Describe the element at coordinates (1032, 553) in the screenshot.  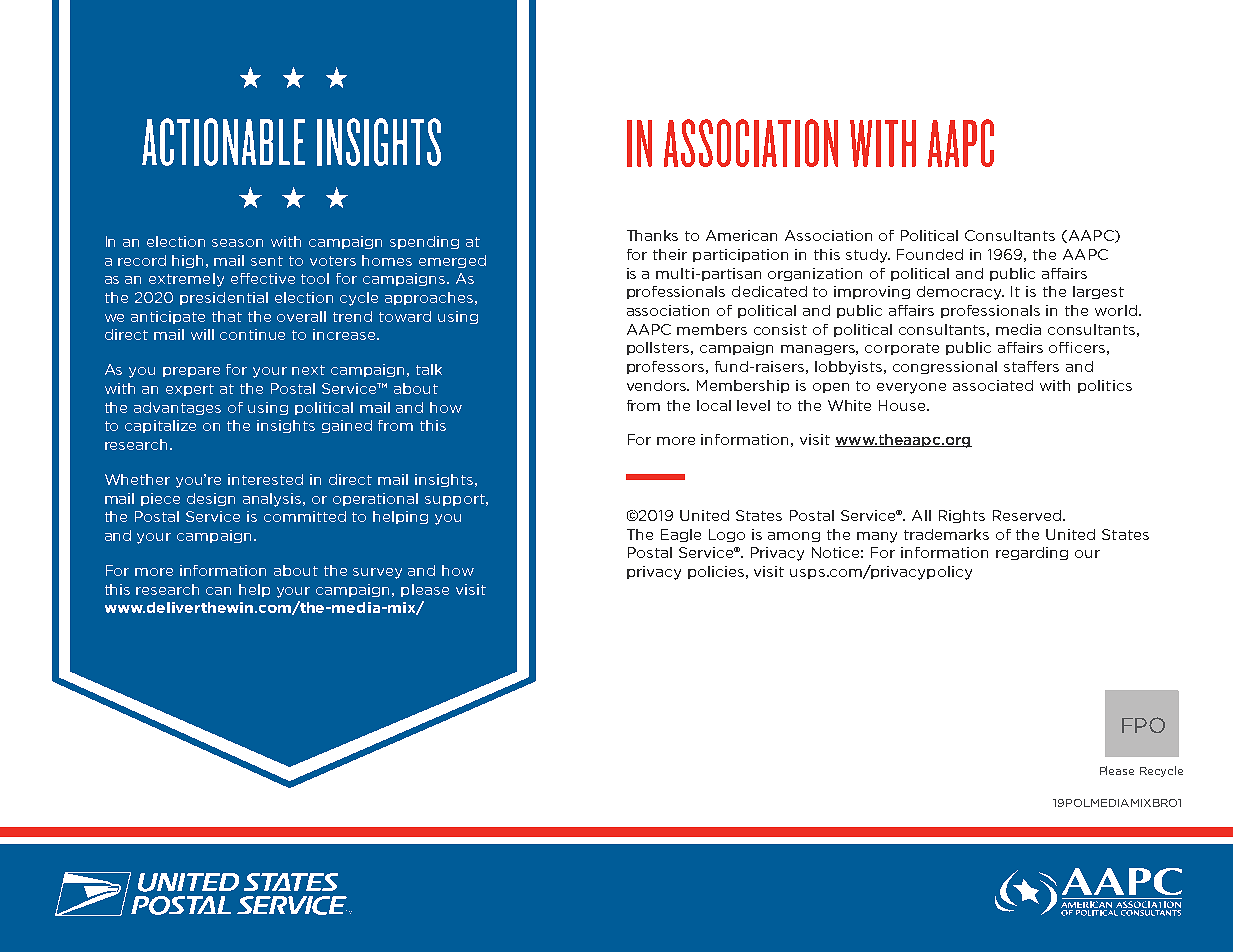
I see `regarding` at that location.
